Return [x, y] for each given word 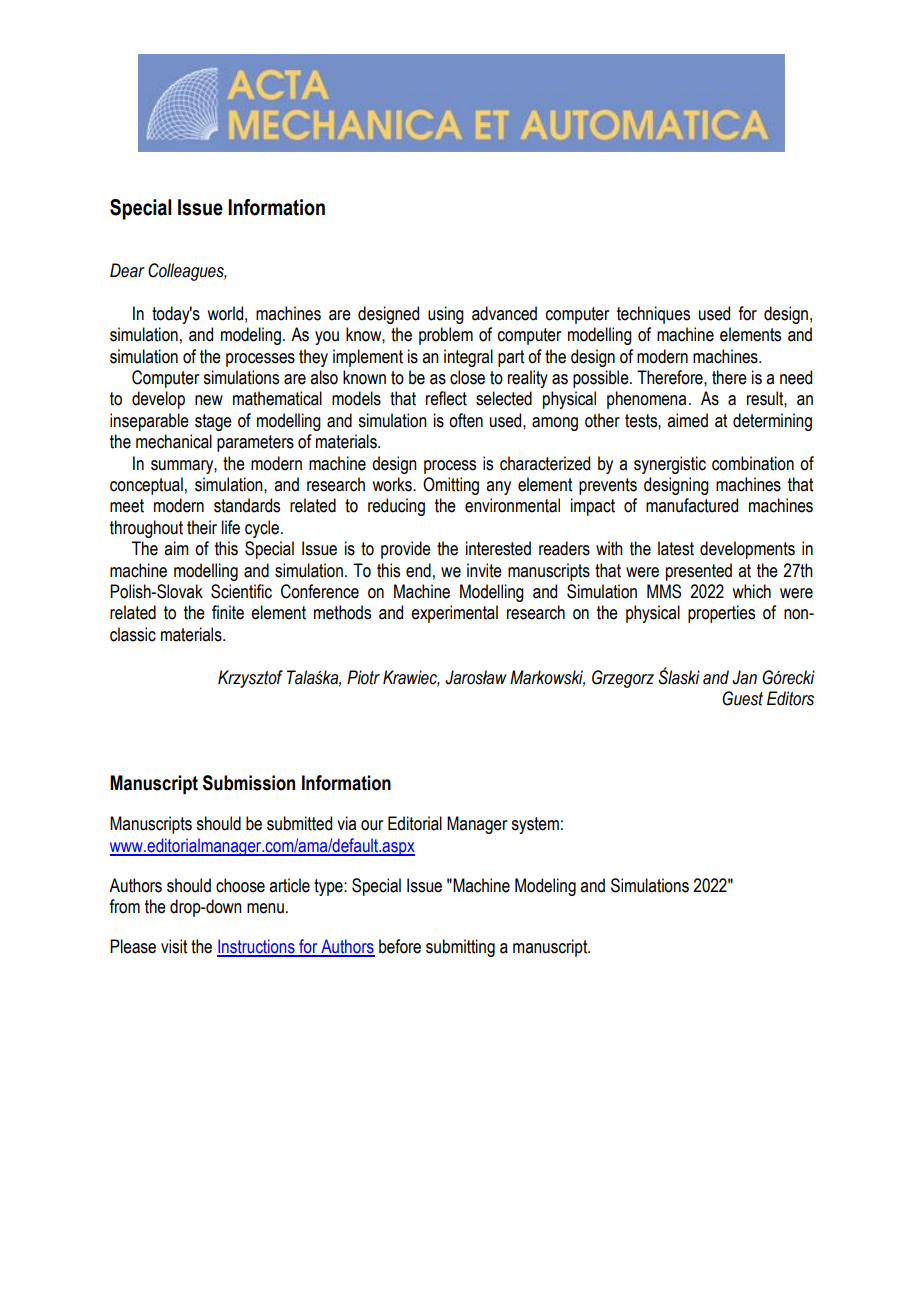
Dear [127, 270]
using [446, 315]
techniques [653, 315]
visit [174, 946]
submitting [460, 948]
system [535, 825]
